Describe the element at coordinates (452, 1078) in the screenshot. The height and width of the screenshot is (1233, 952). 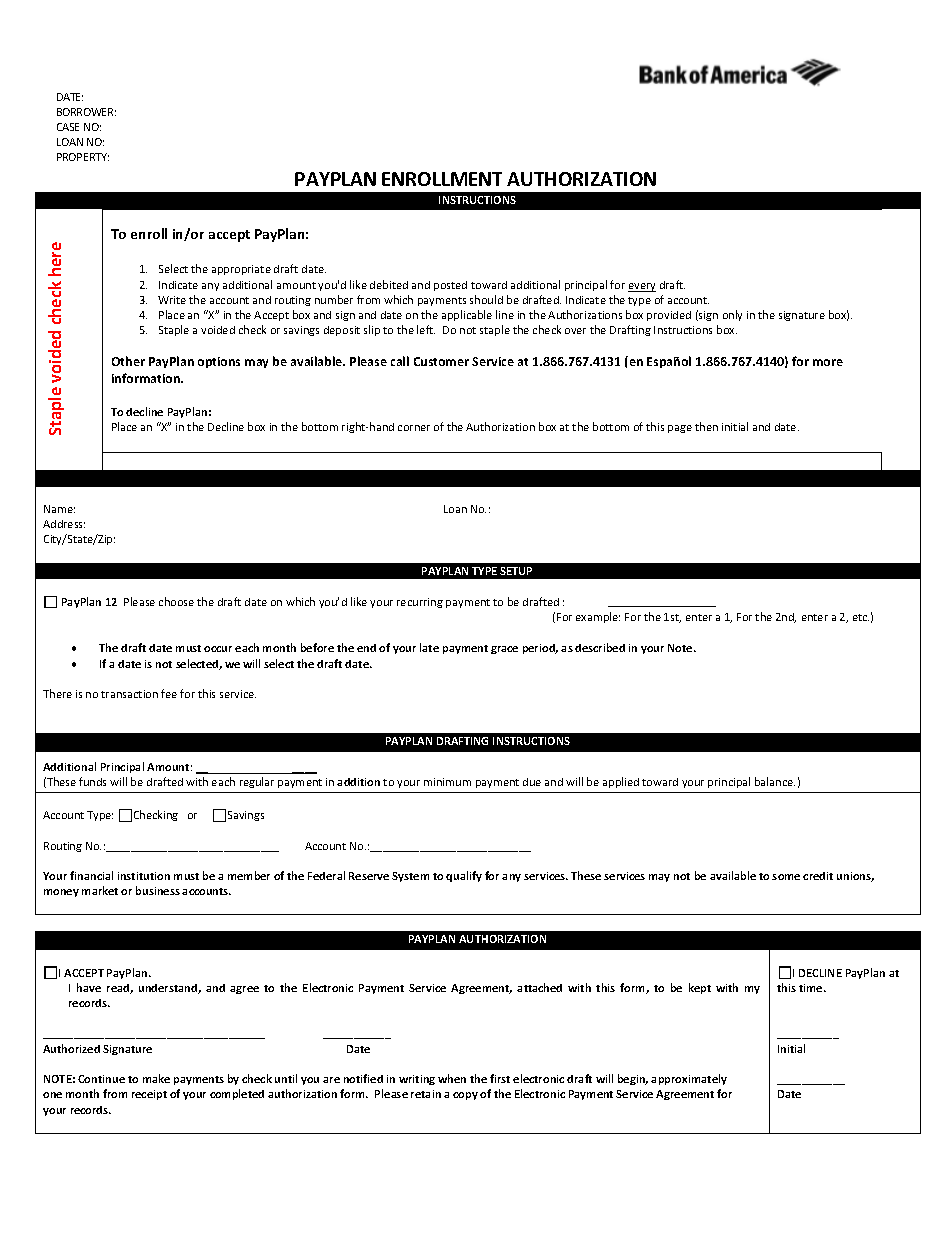
I see `when` at that location.
